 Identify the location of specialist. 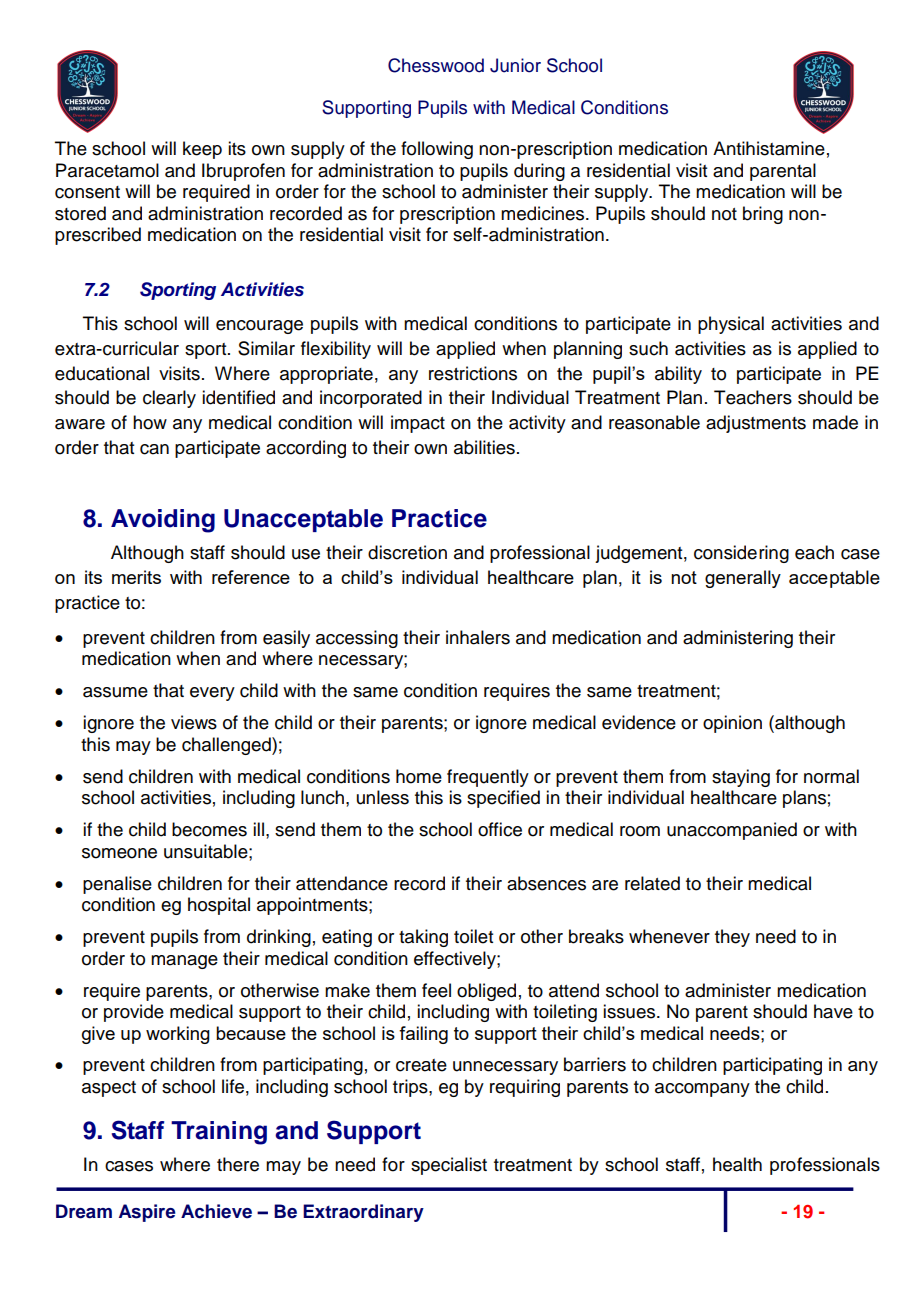
(449, 1166).
